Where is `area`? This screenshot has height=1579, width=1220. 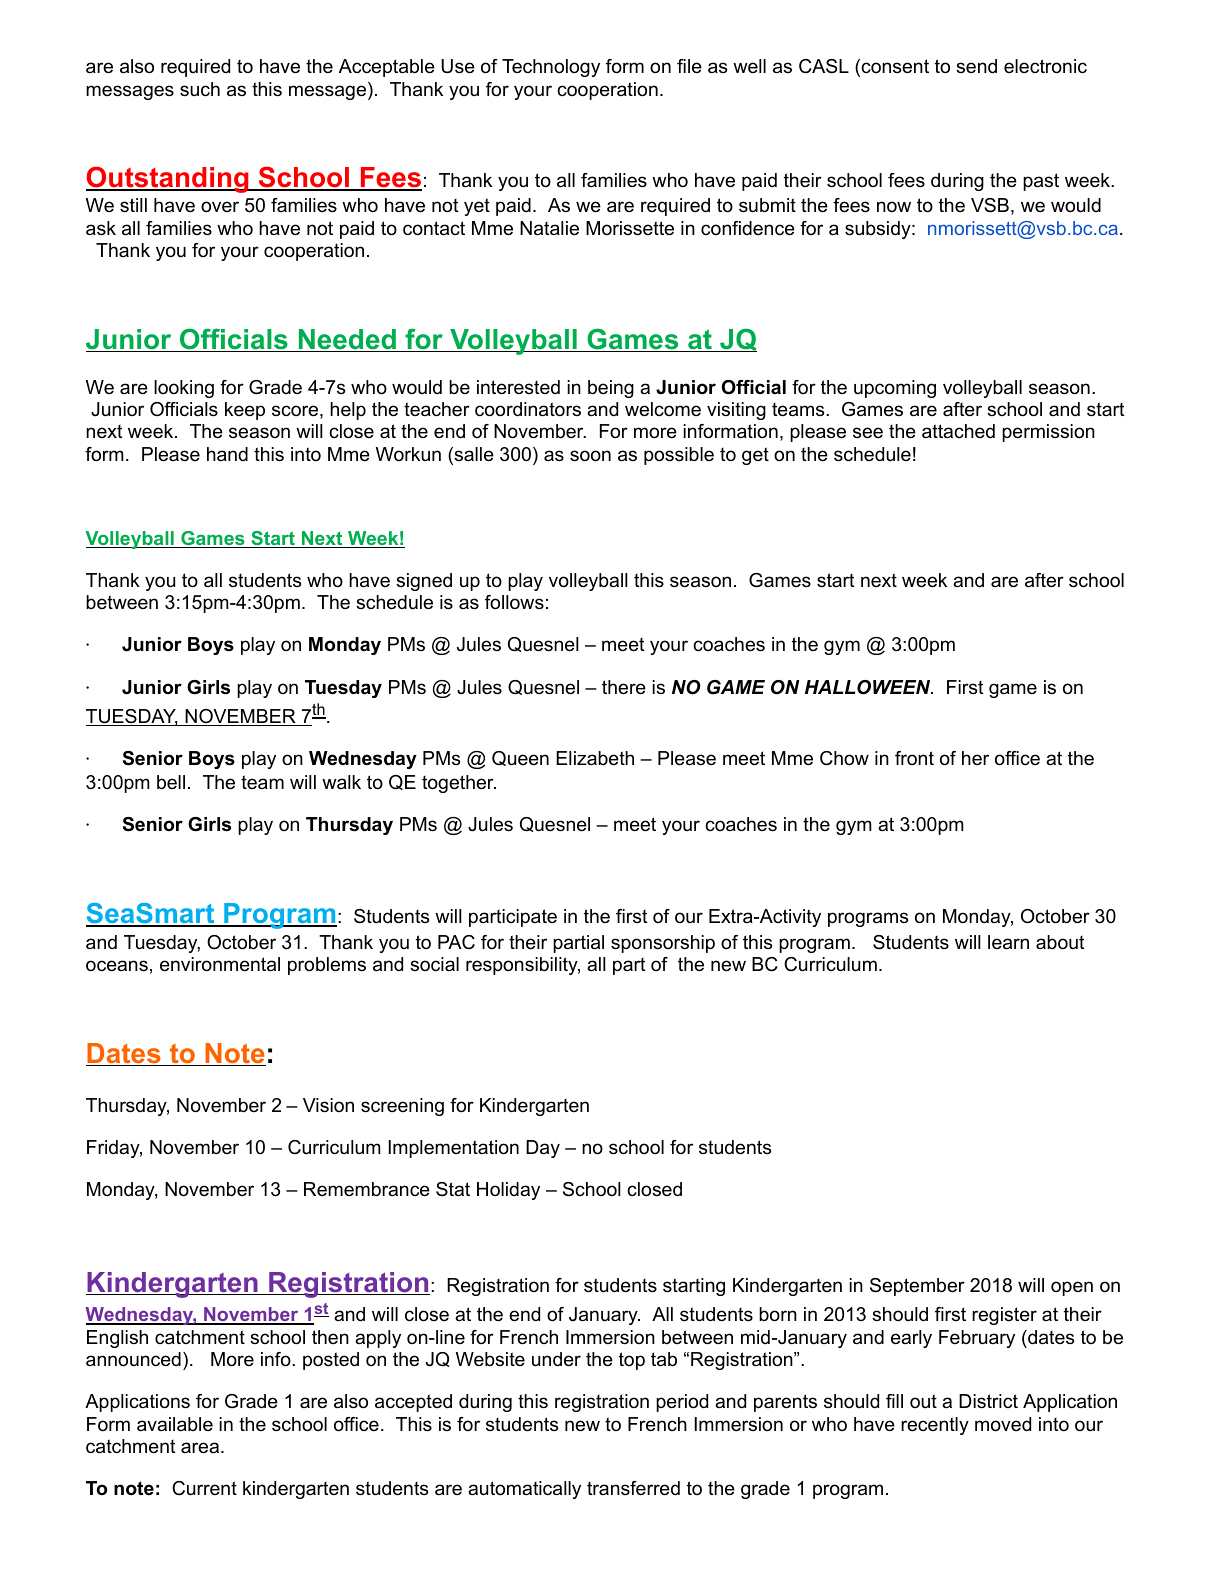
area is located at coordinates (200, 1448).
